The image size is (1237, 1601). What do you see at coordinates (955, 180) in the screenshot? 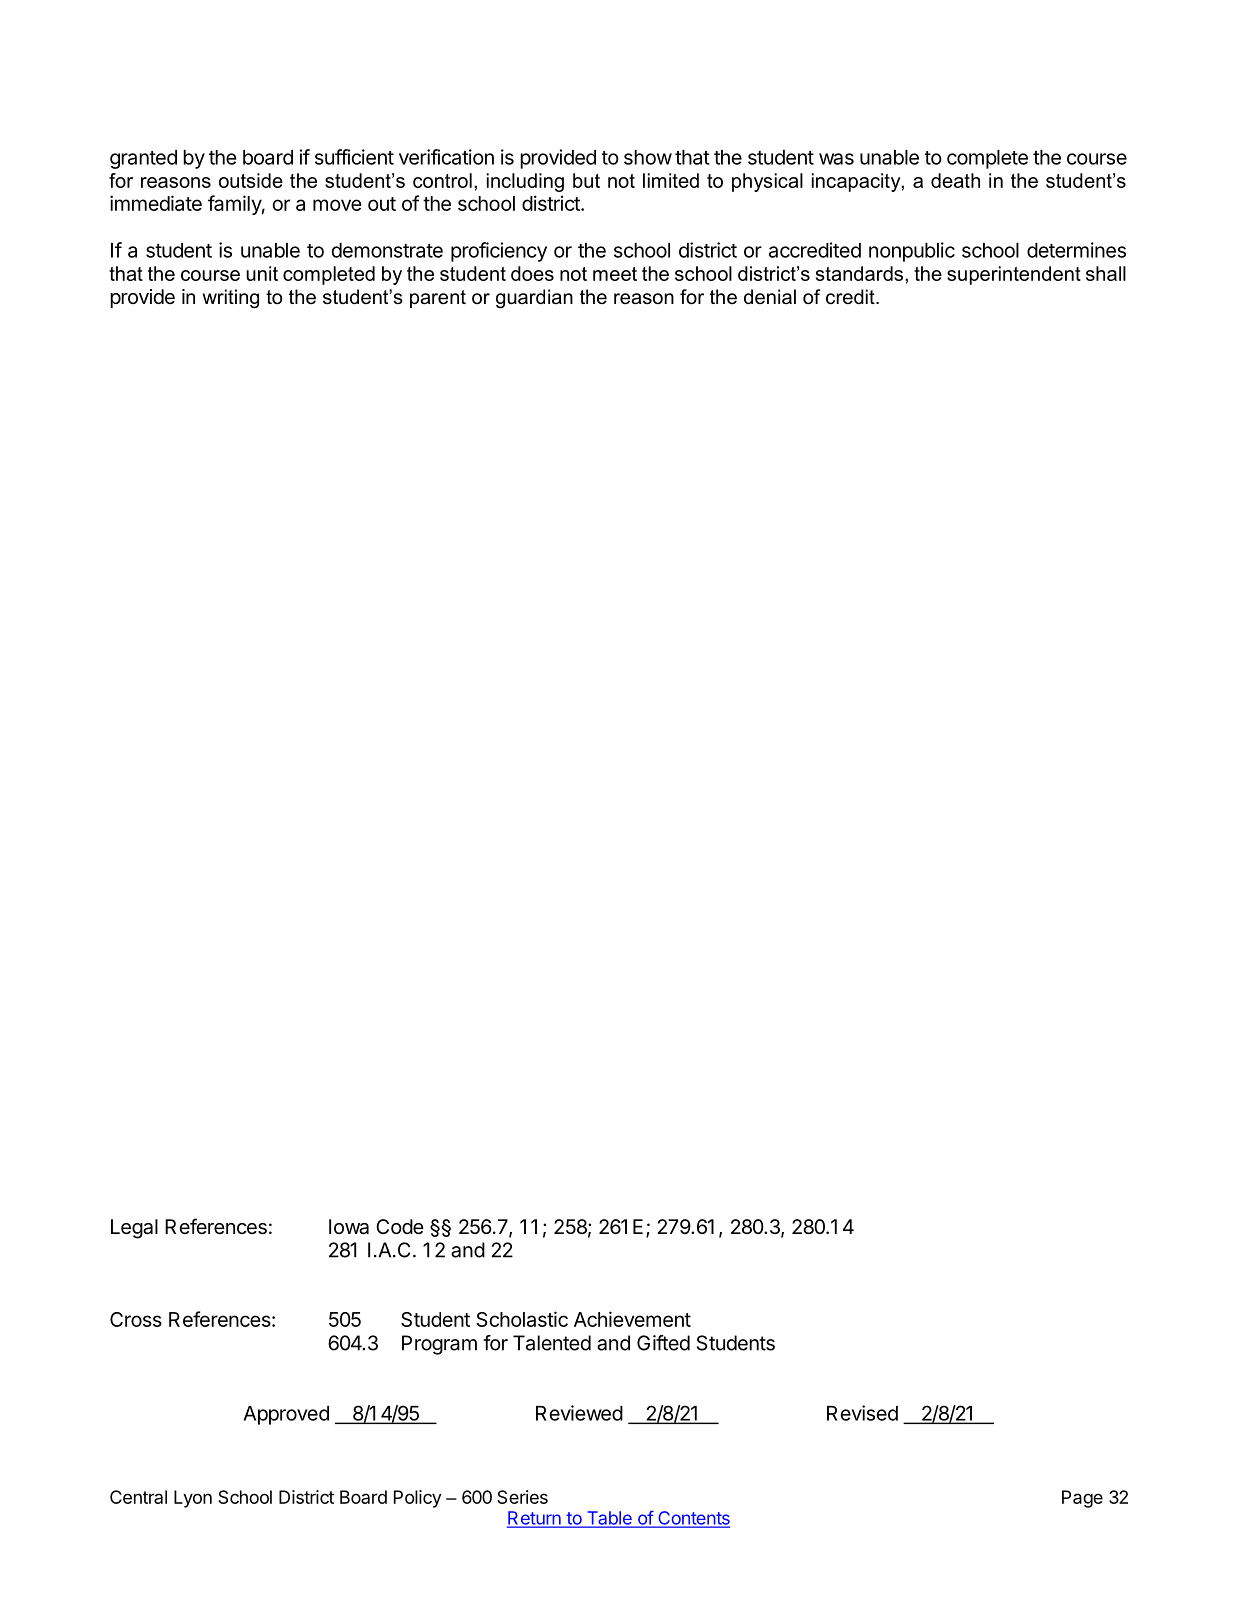
I see `death` at bounding box center [955, 180].
